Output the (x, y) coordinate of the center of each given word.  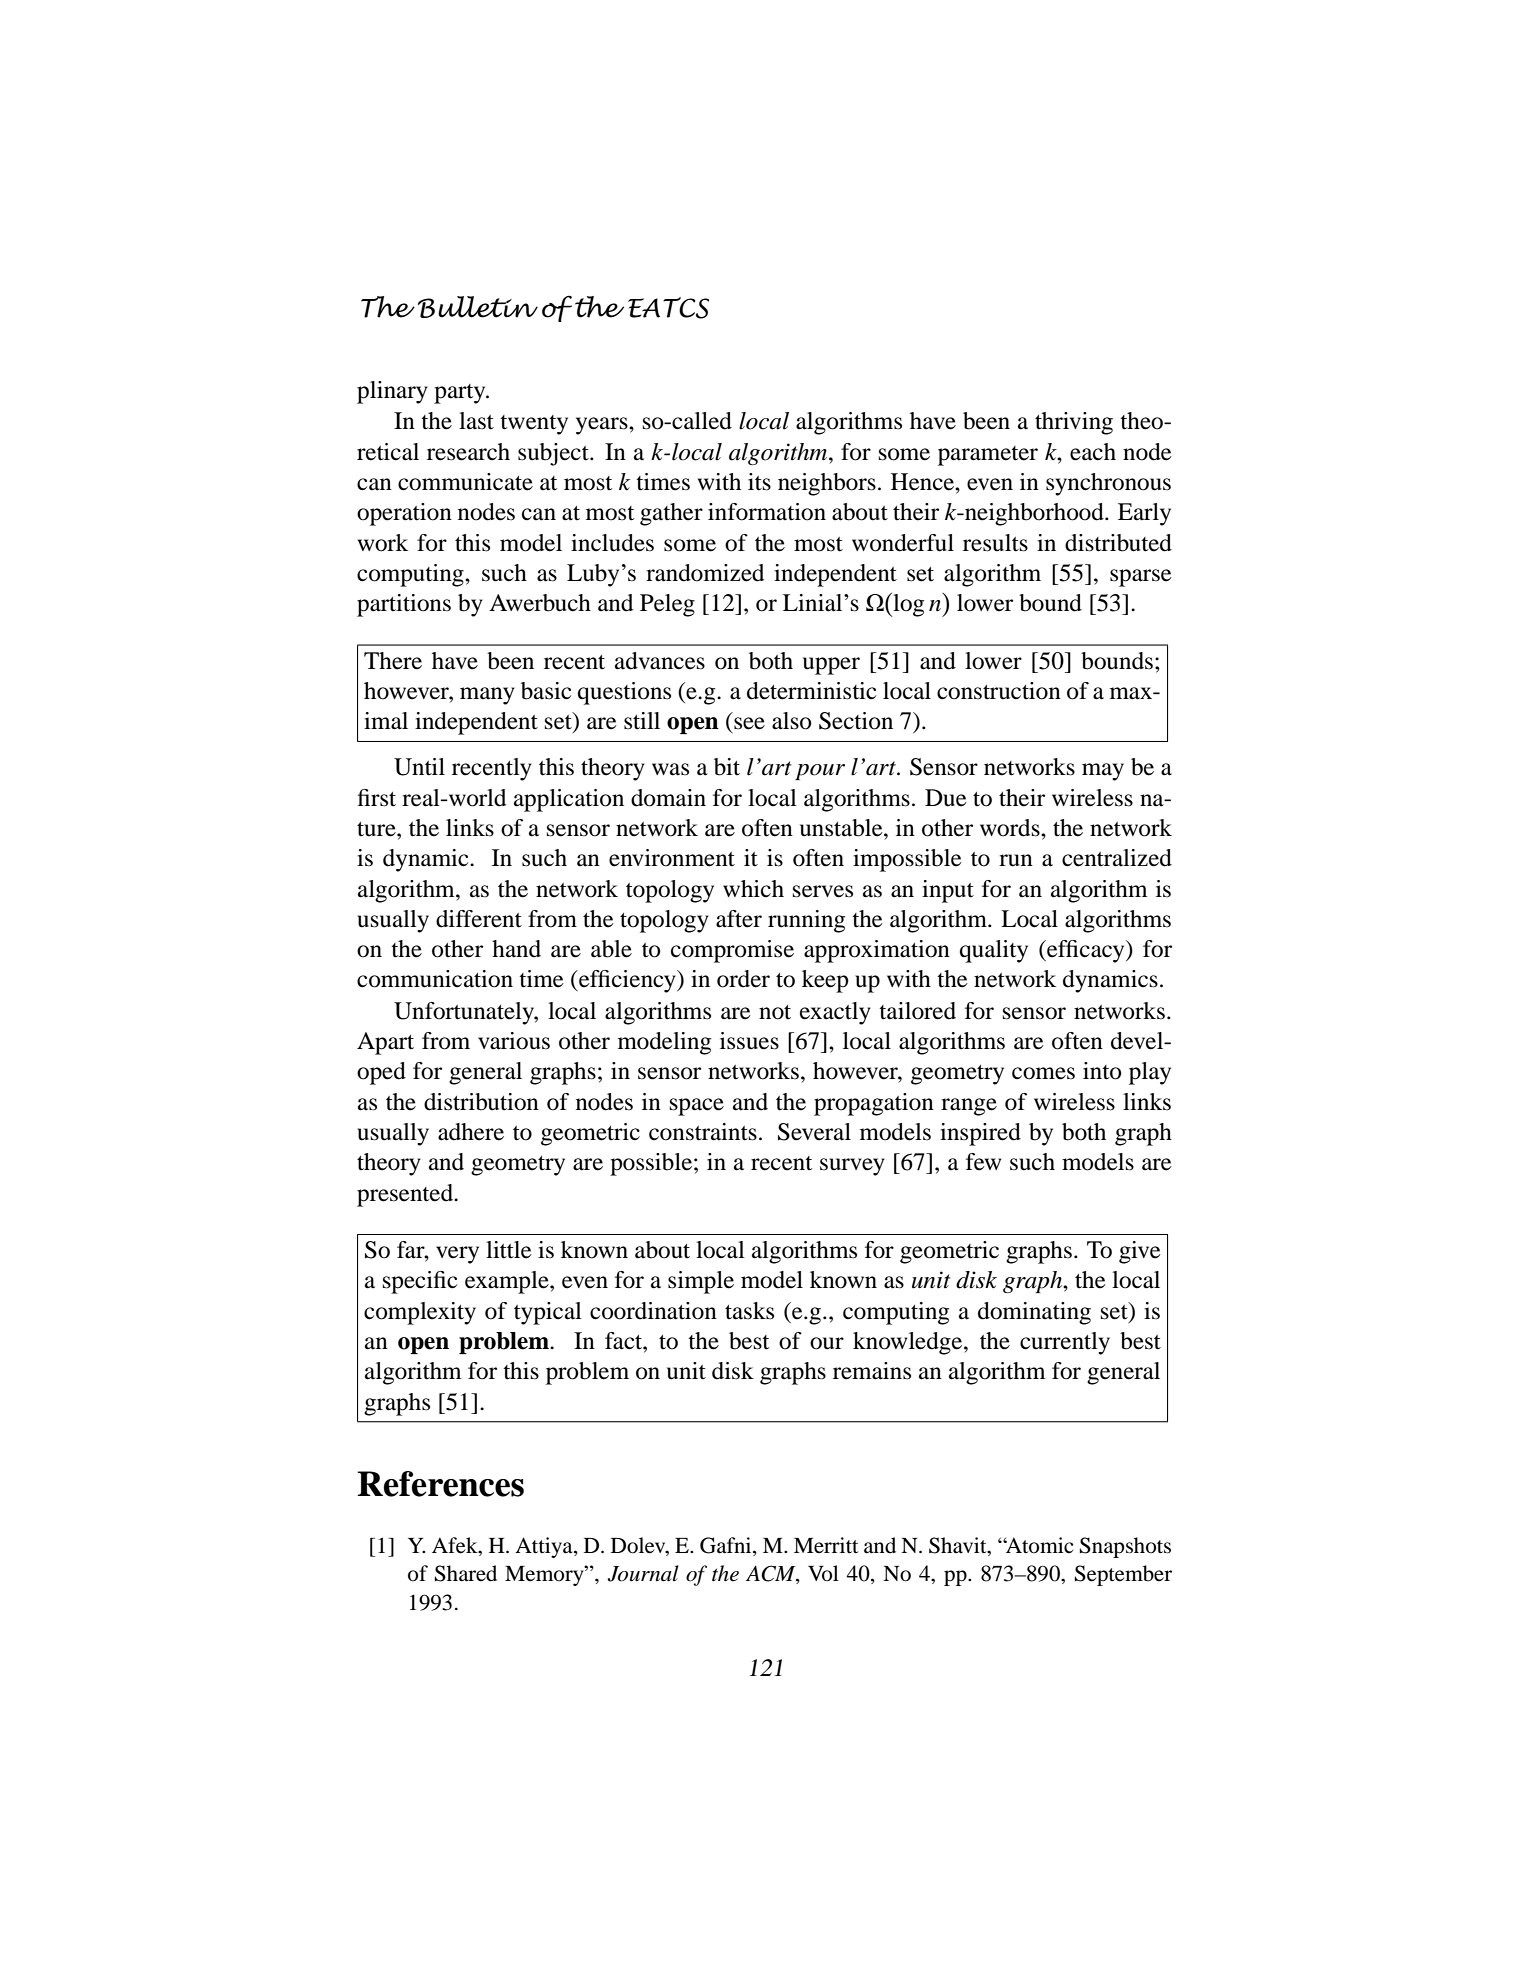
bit (727, 767)
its (759, 482)
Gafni (727, 1545)
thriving (1074, 423)
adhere (471, 1132)
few (983, 1162)
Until (419, 767)
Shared (466, 1573)
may (1103, 772)
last (476, 421)
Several (814, 1132)
